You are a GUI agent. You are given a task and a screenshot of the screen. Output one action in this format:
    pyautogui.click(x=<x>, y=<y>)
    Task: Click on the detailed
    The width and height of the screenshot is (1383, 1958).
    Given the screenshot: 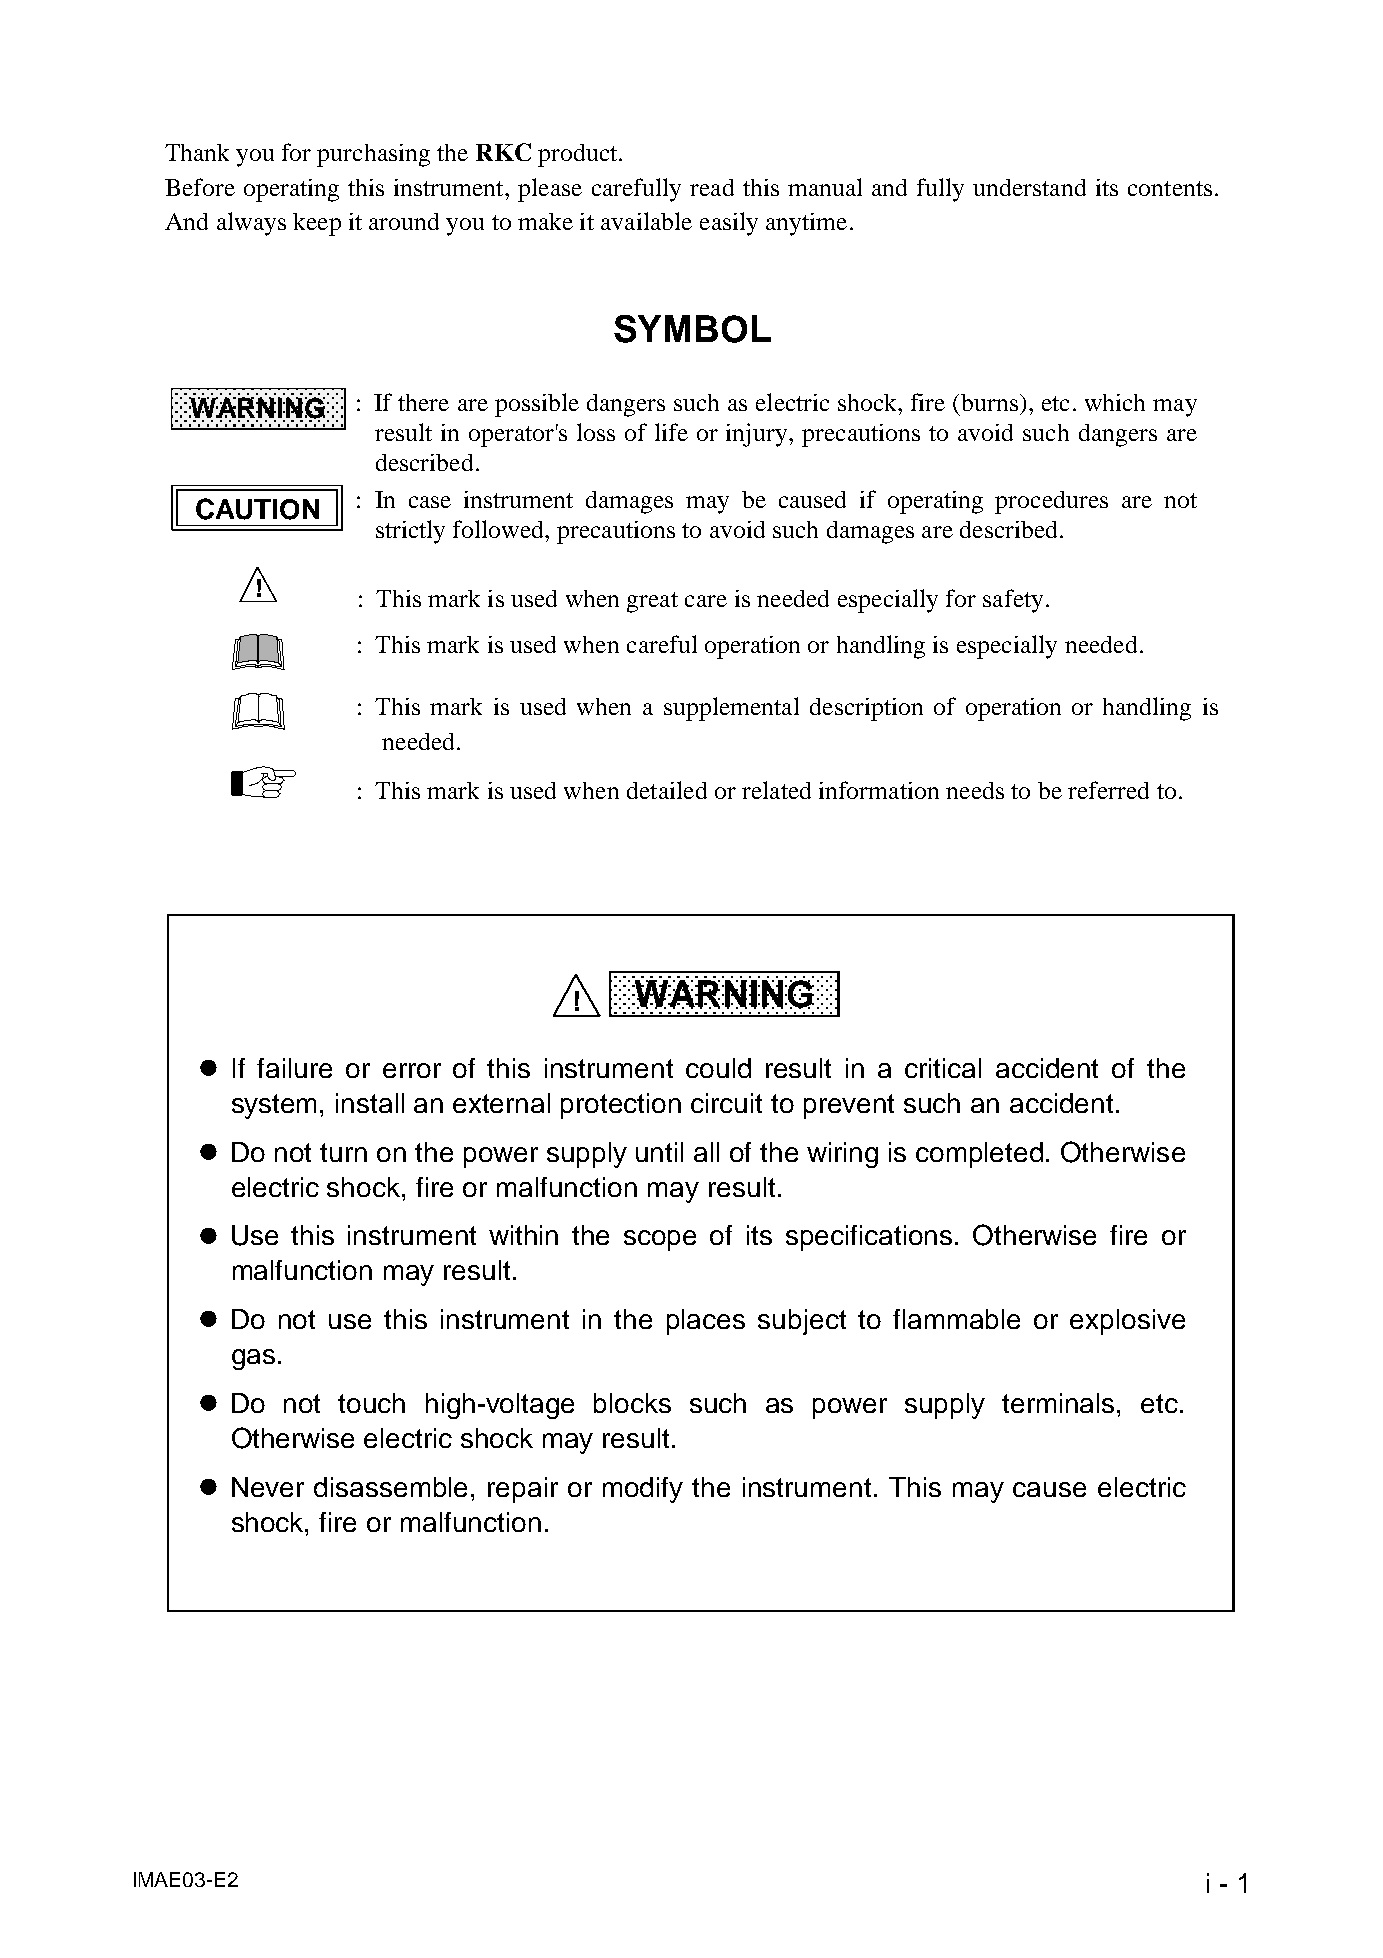 What is the action you would take?
    pyautogui.click(x=667, y=790)
